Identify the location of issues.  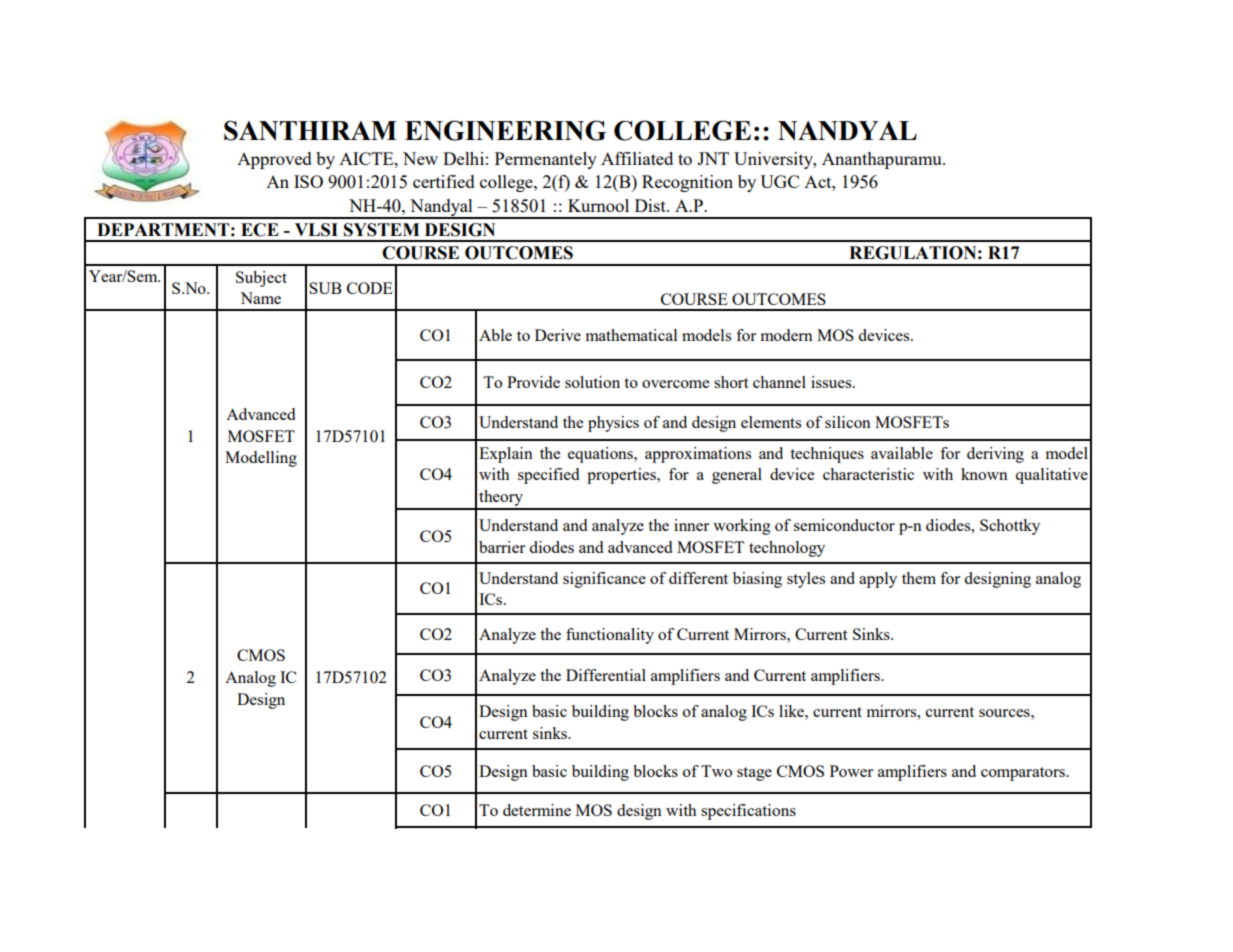
(832, 382).
